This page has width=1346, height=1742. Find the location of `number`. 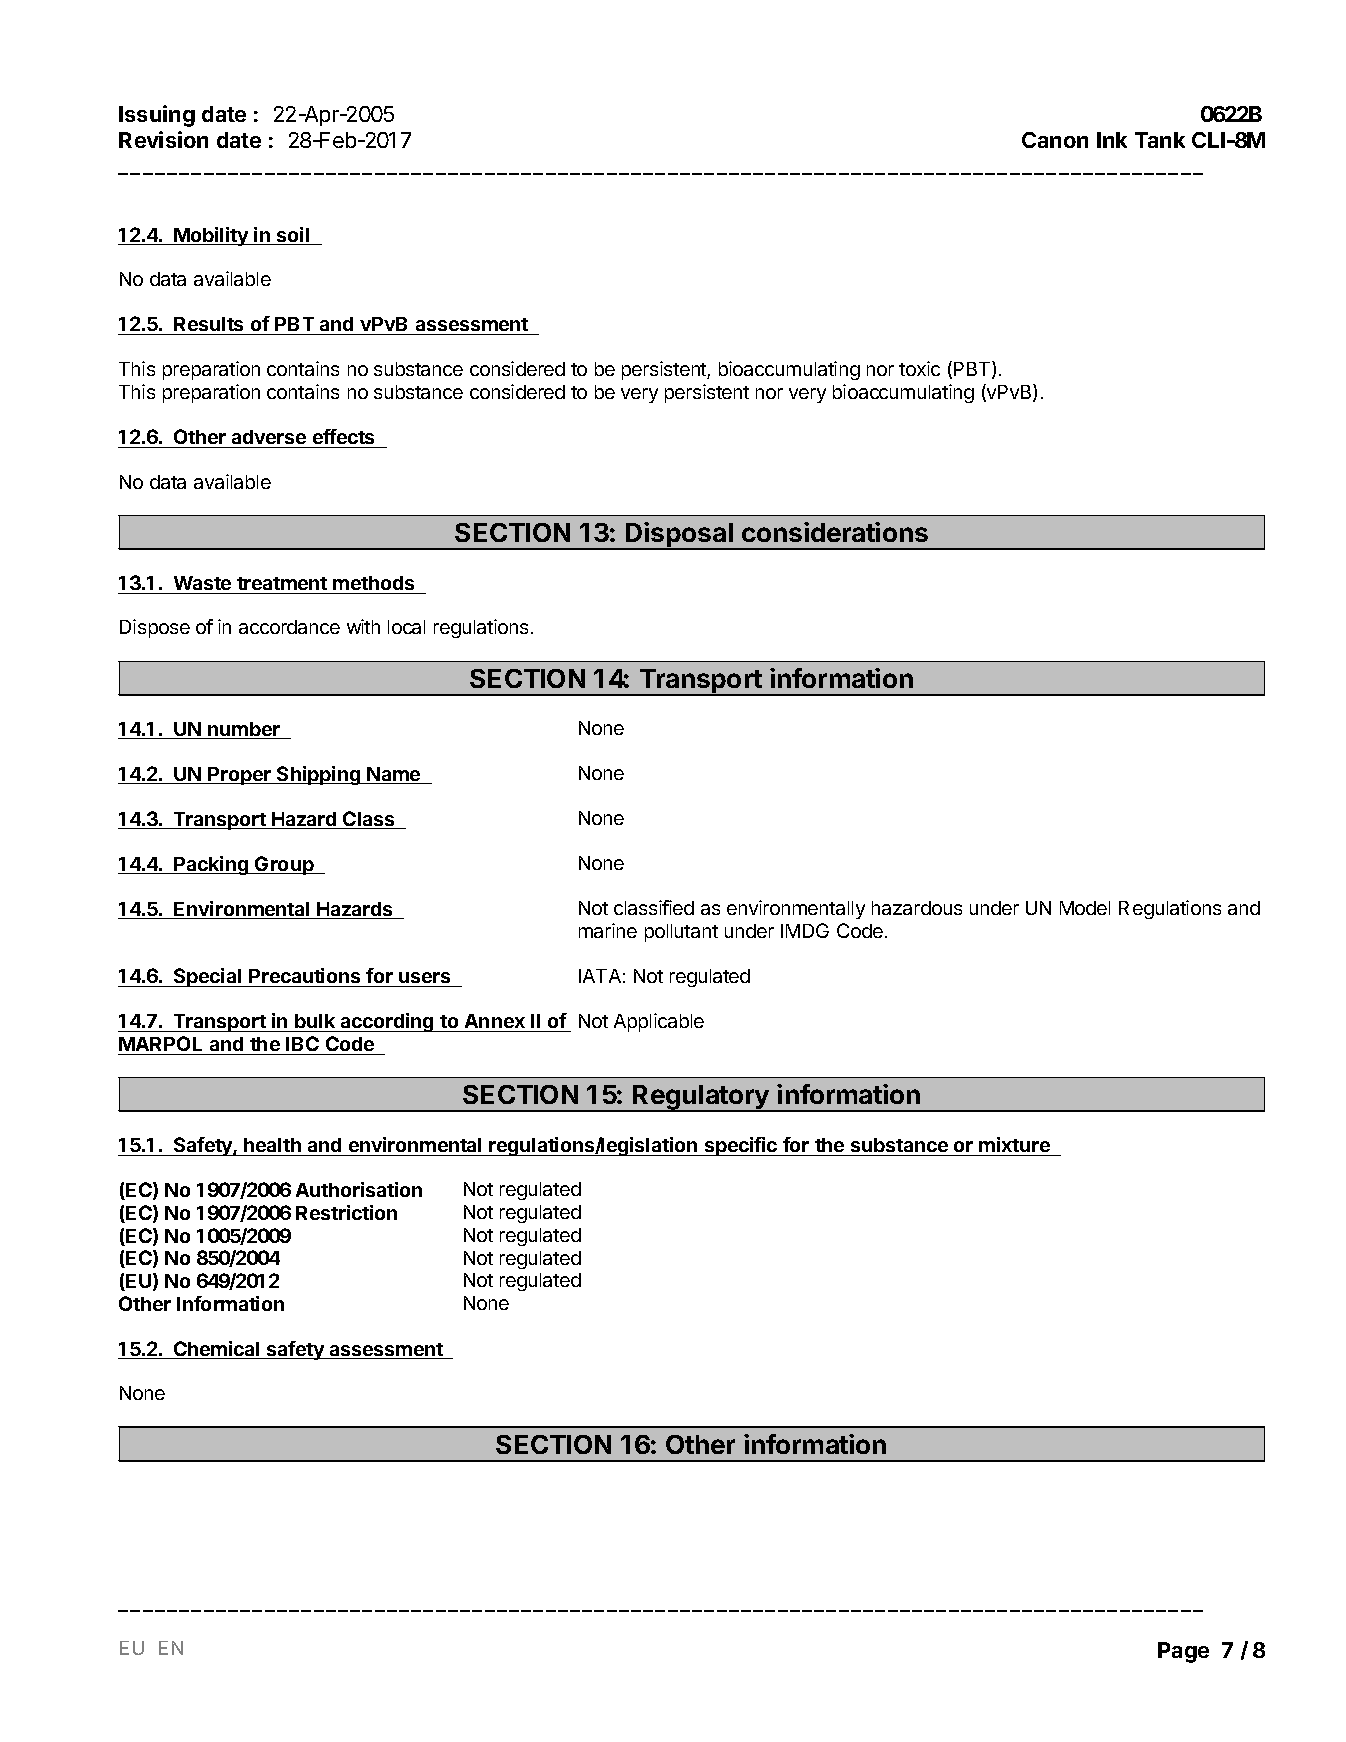

number is located at coordinates (244, 730).
